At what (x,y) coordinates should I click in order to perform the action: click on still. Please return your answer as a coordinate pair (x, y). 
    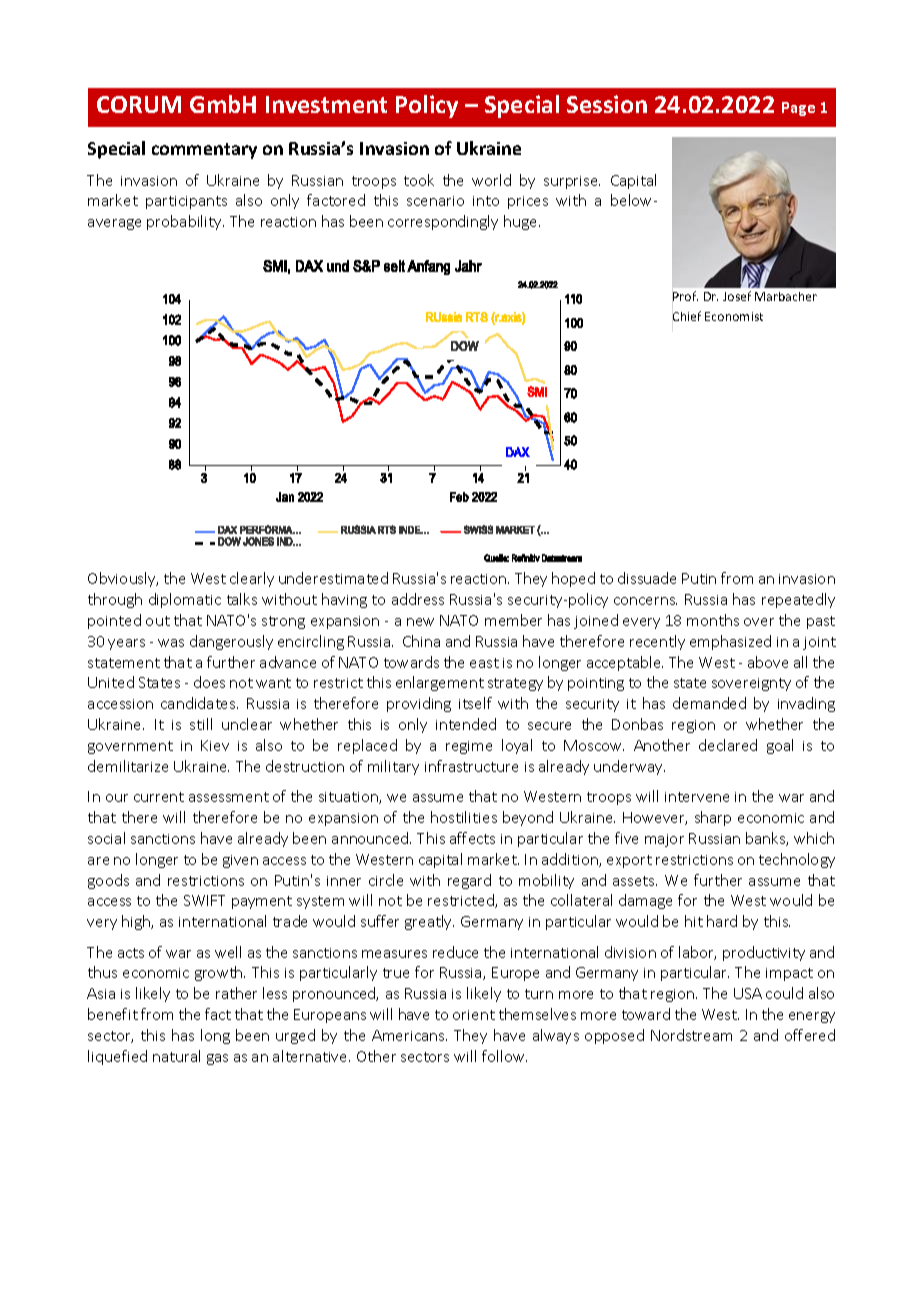
    Looking at the image, I should click on (201, 724).
